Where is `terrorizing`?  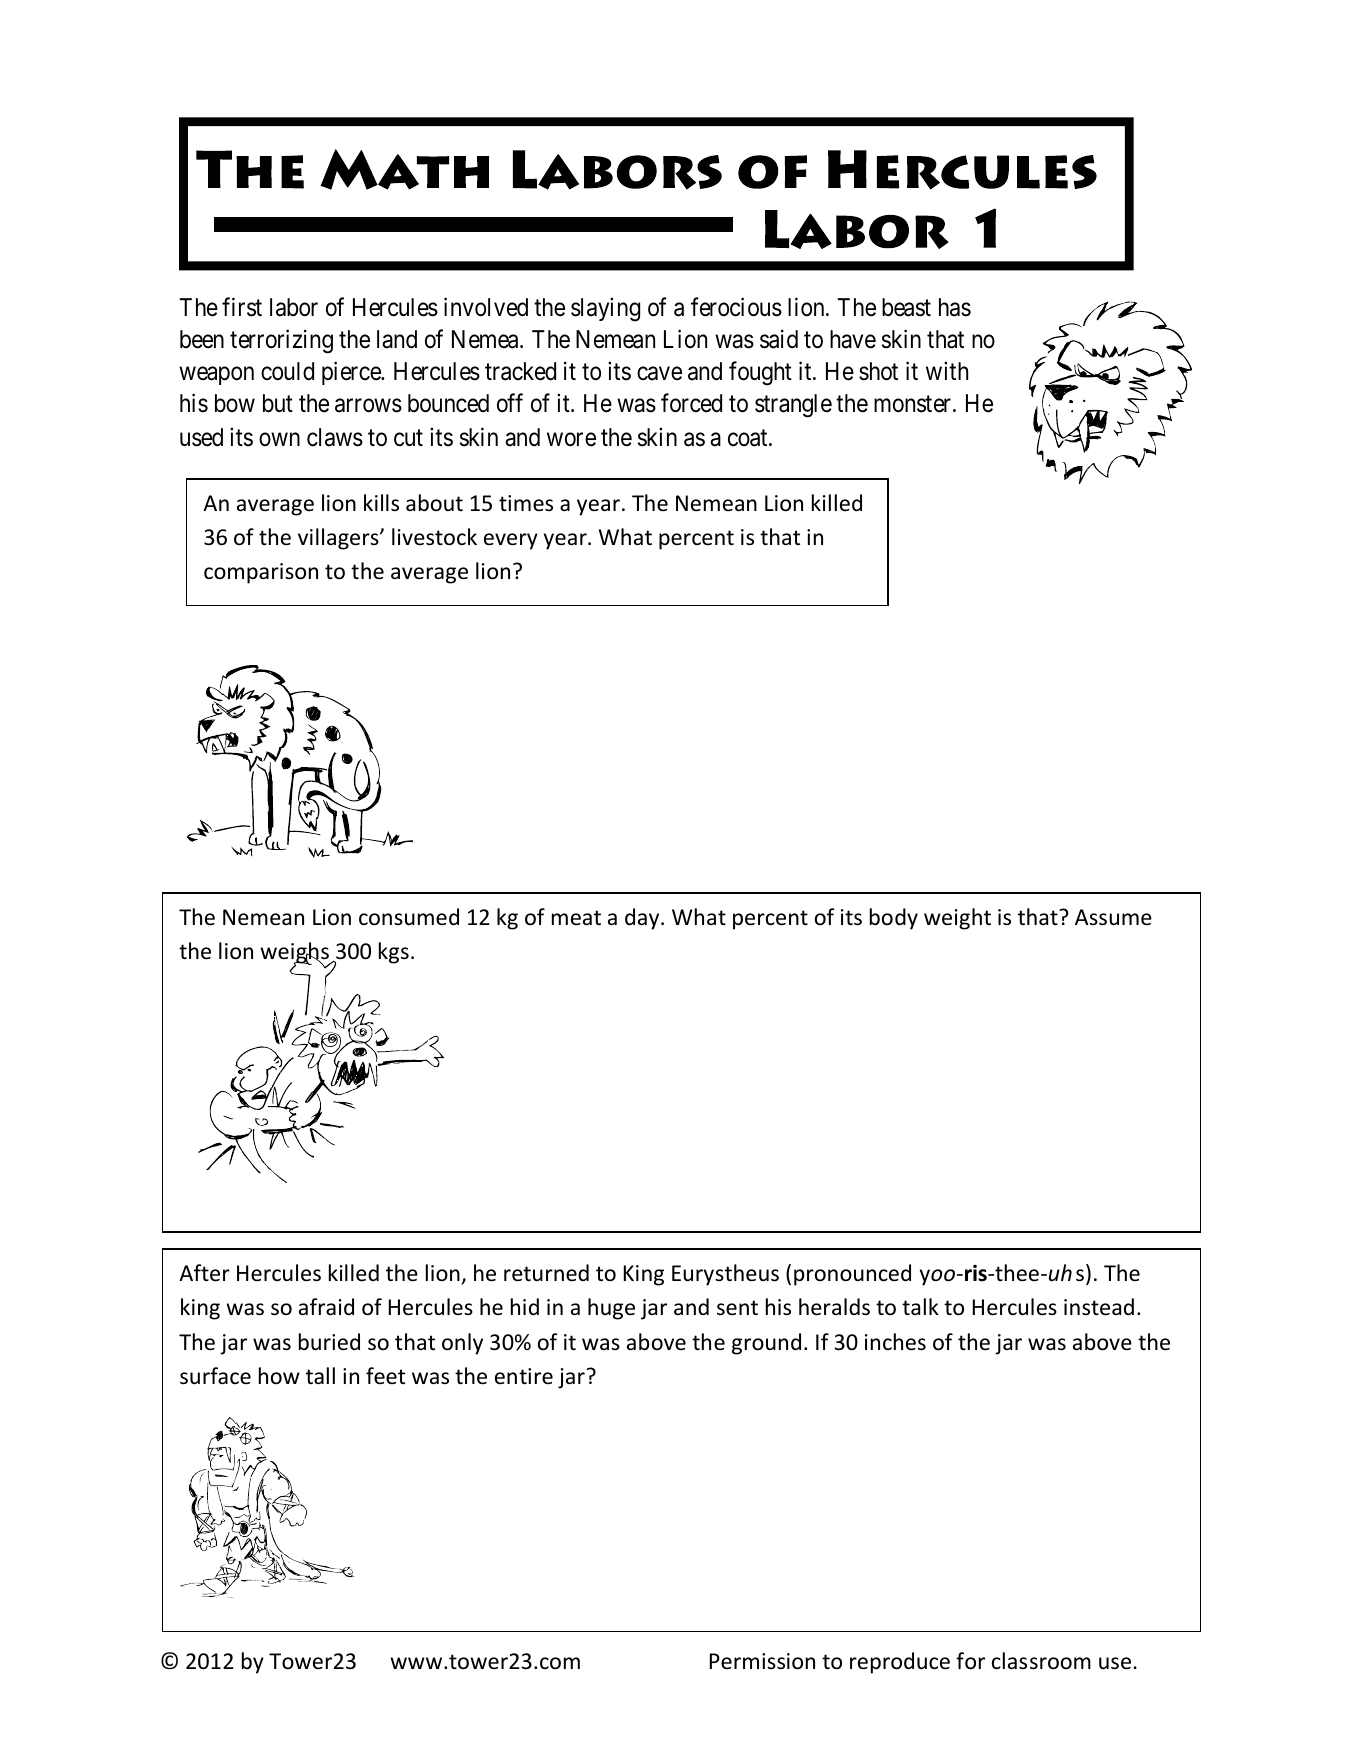
terrorizing is located at coordinates (281, 341).
